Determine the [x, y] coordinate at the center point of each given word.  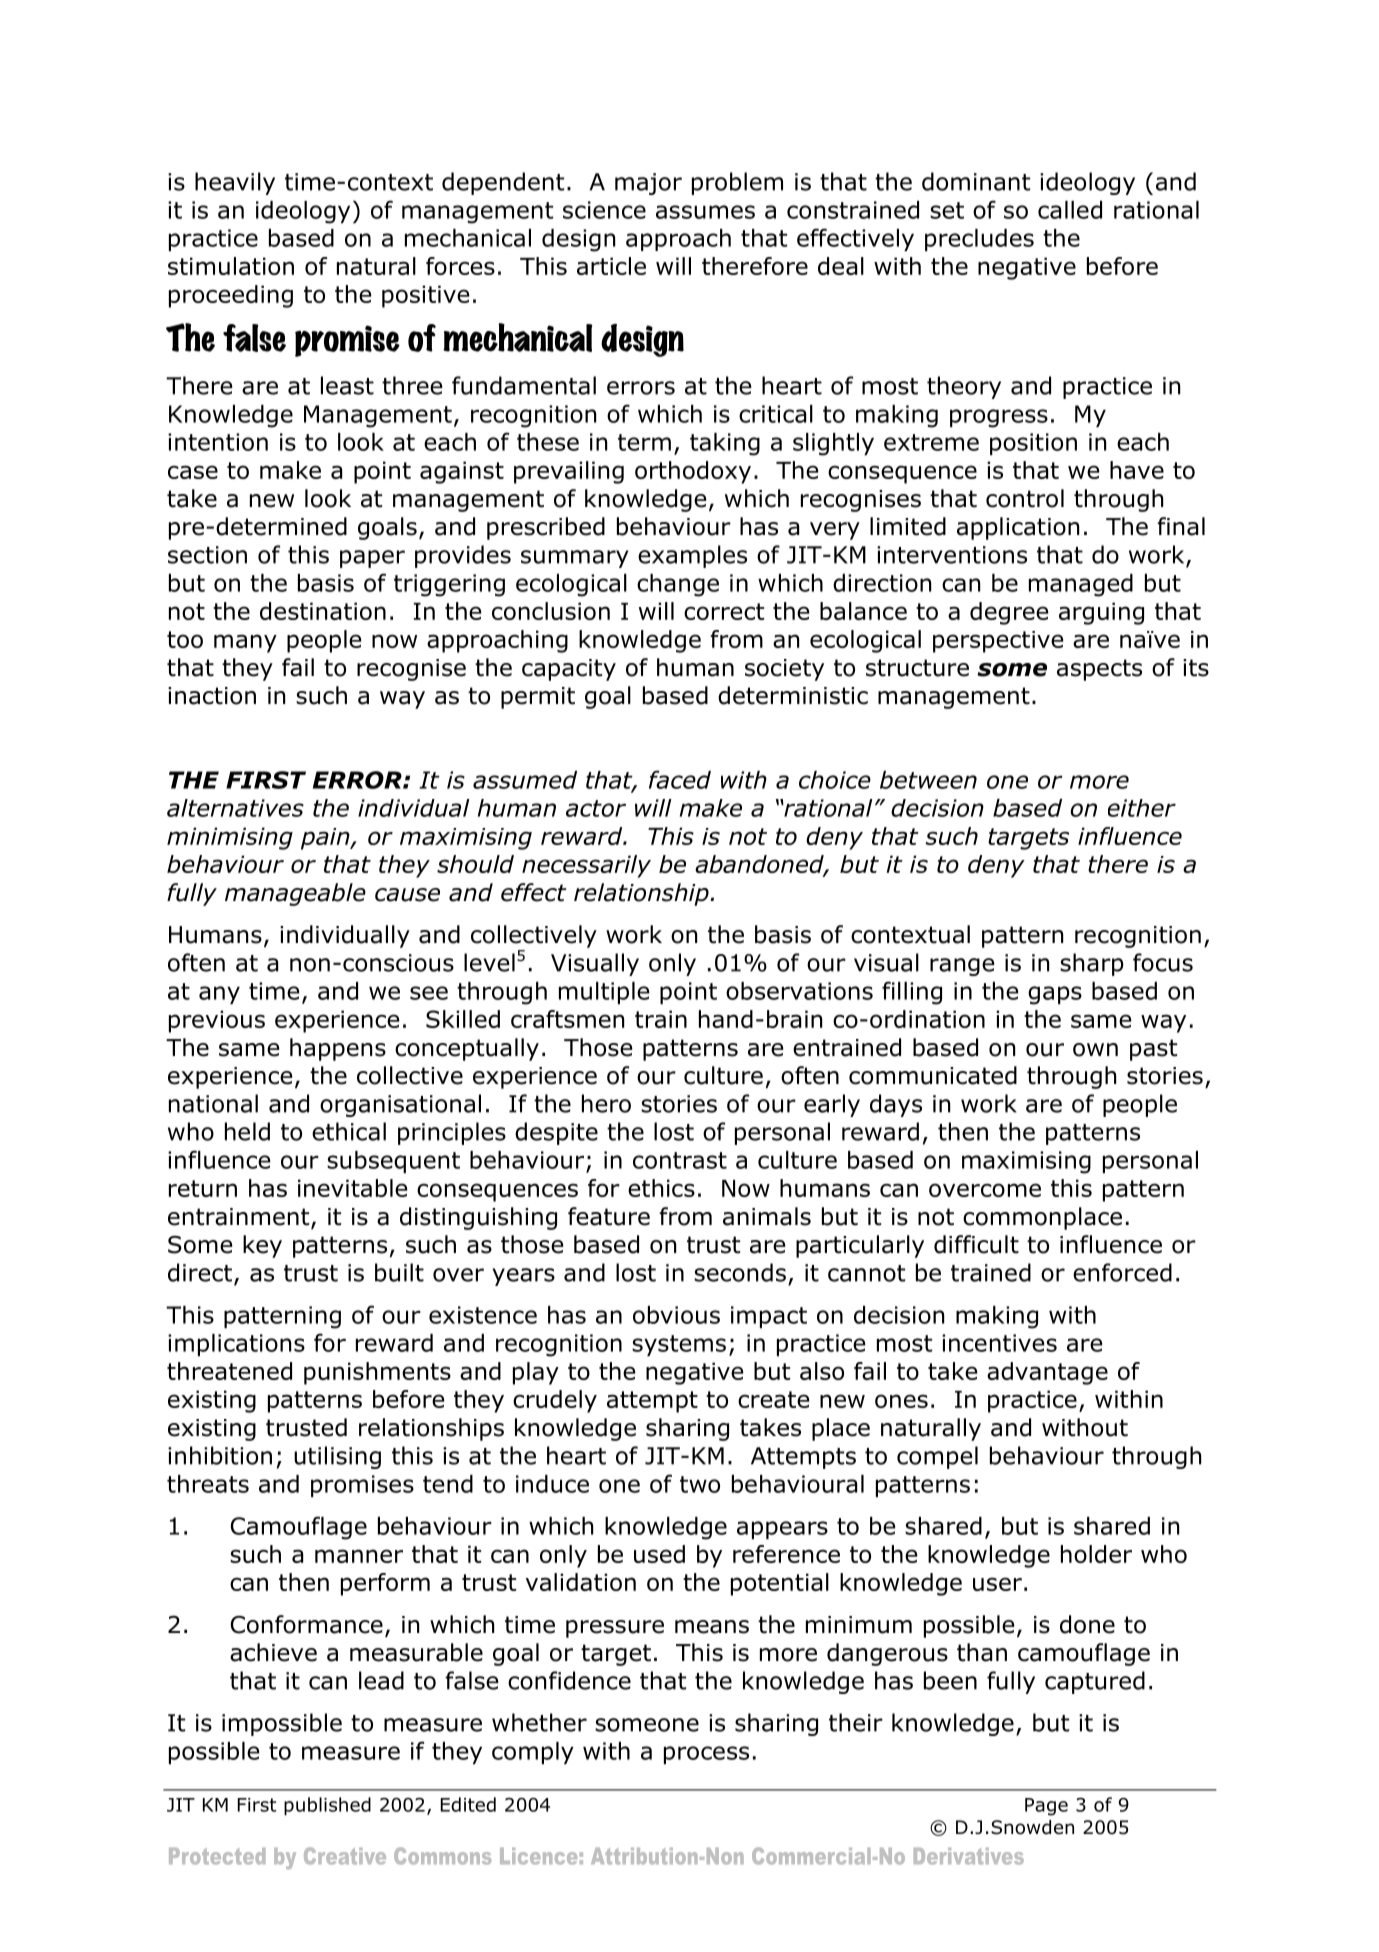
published [327, 1806]
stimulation [231, 266]
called [1070, 210]
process [706, 1755]
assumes [705, 212]
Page [1046, 1807]
